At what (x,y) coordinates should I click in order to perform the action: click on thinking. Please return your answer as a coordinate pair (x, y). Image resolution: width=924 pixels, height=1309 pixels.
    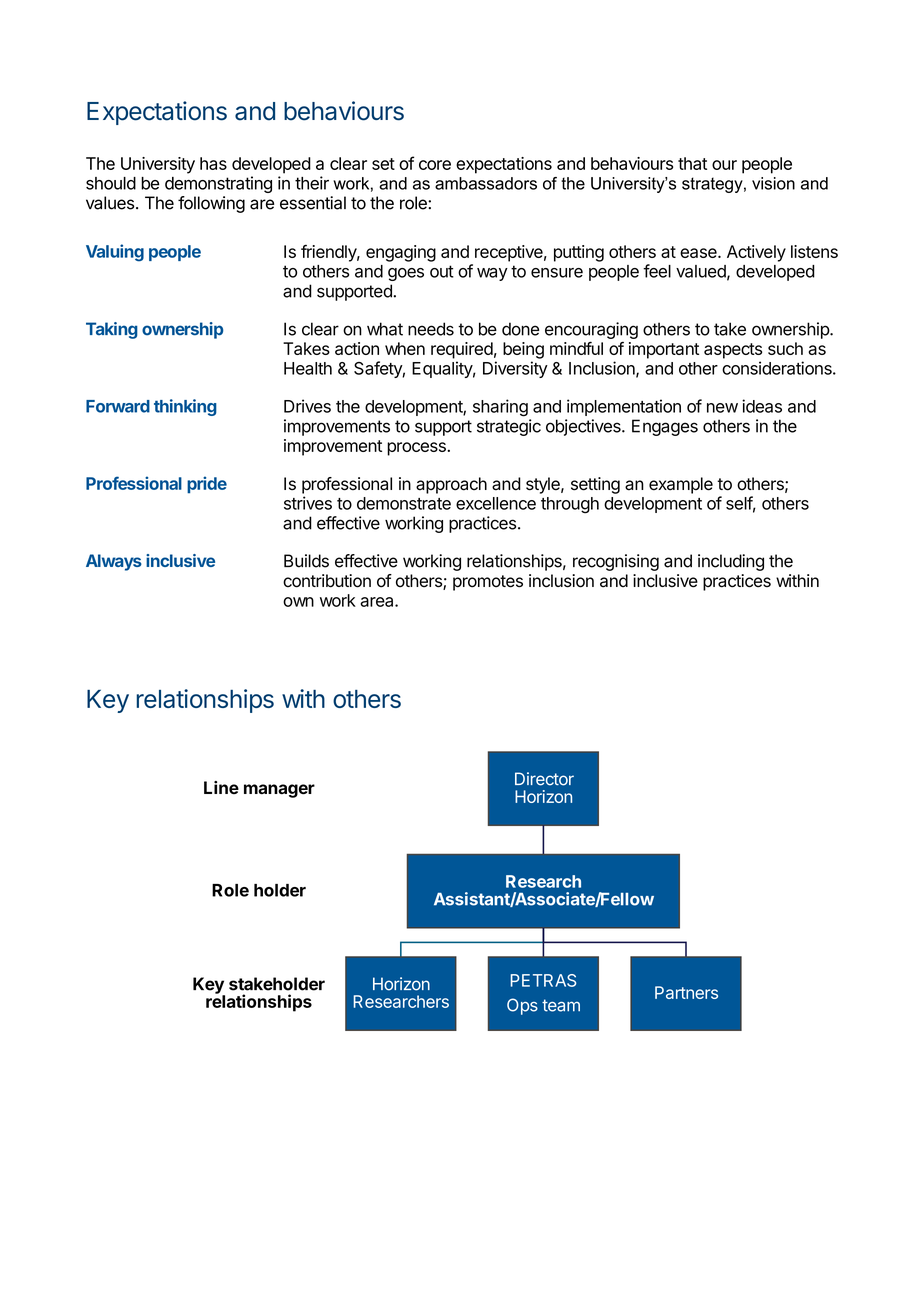
    Looking at the image, I should click on (185, 407).
